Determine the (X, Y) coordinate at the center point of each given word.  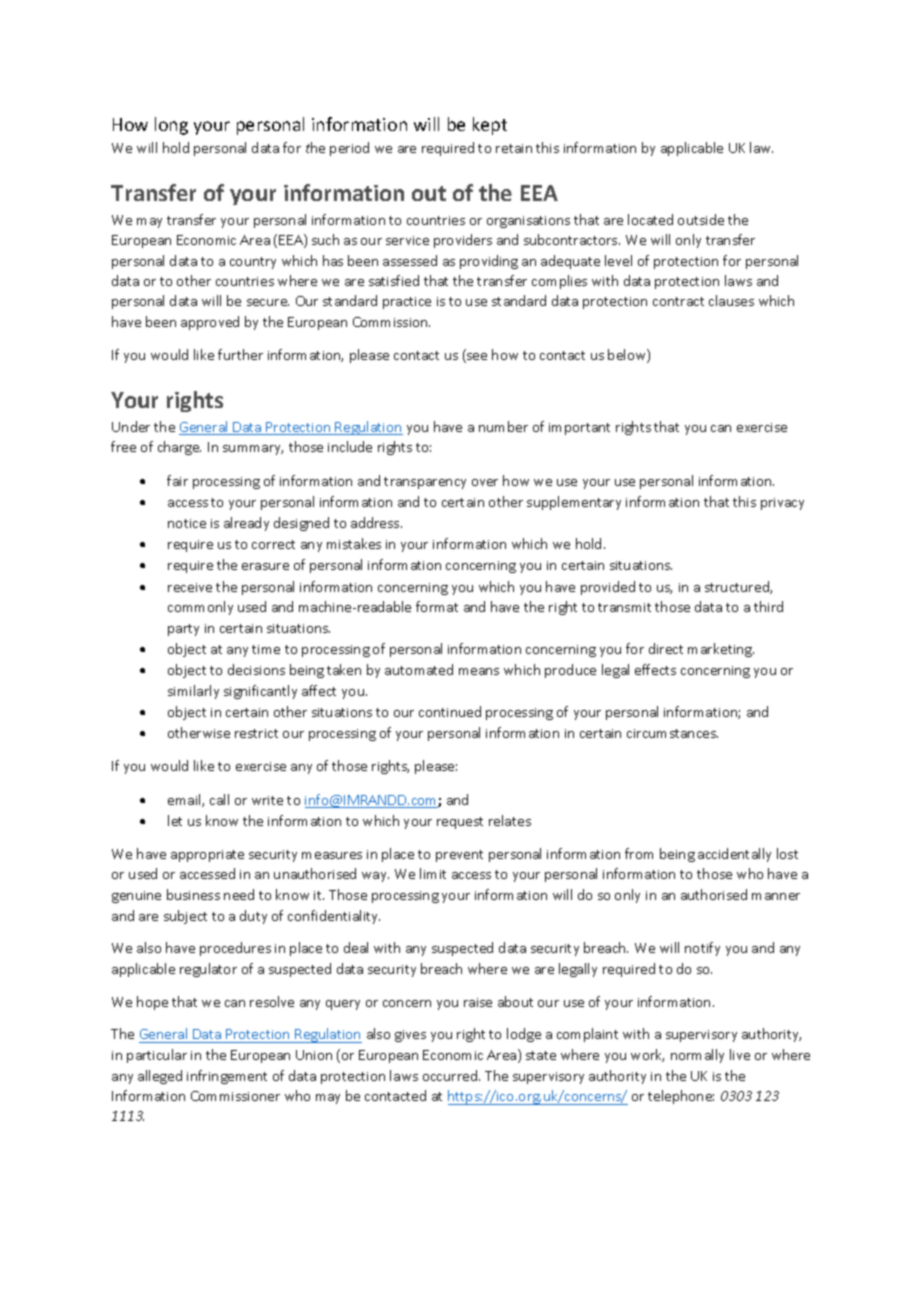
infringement (227, 1077)
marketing (721, 650)
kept (490, 126)
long (171, 126)
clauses (731, 300)
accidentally (734, 855)
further (240, 354)
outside (701, 219)
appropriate (207, 856)
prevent (459, 856)
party (183, 630)
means (479, 671)
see (476, 358)
